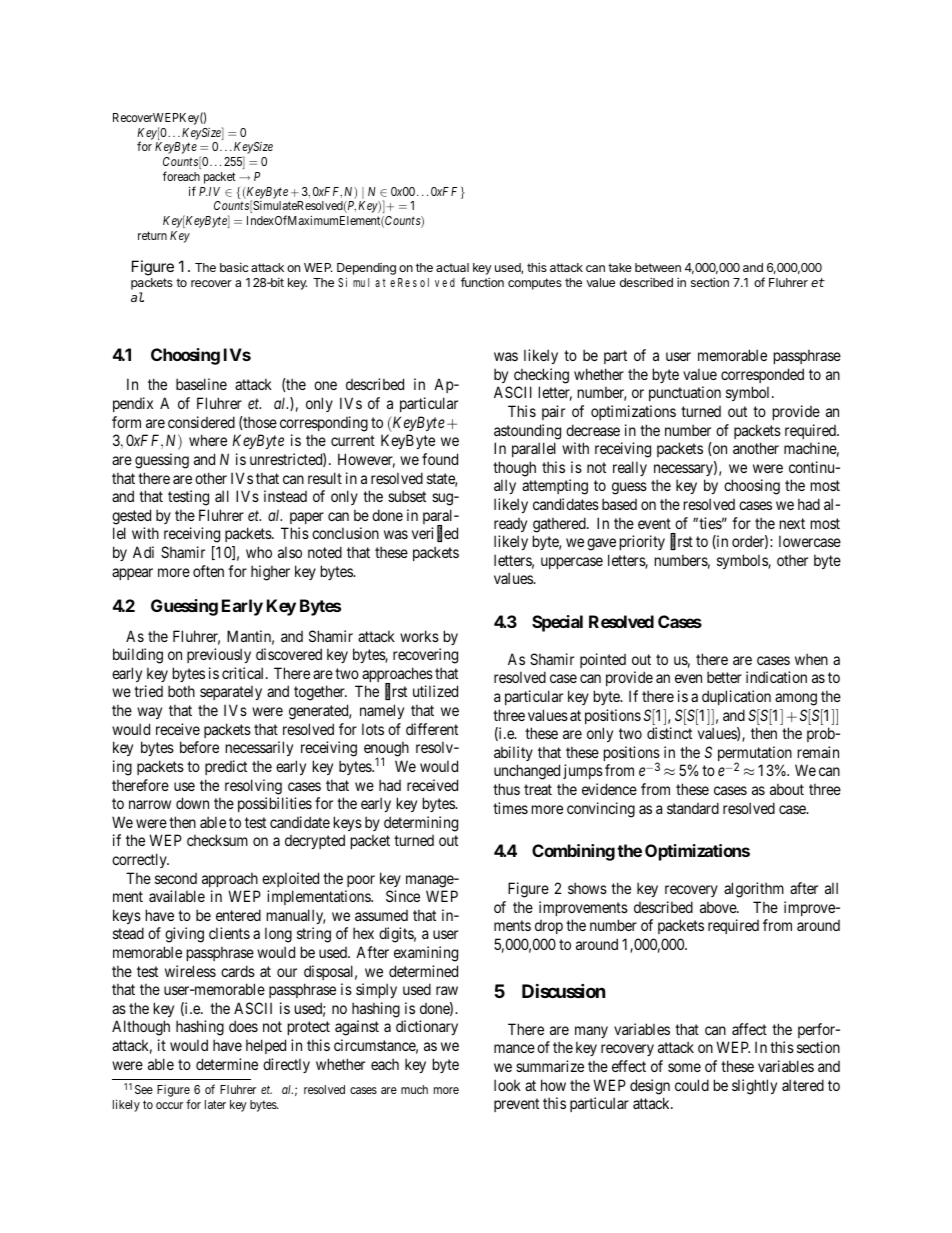  I want to click on necessary, so click(684, 470).
